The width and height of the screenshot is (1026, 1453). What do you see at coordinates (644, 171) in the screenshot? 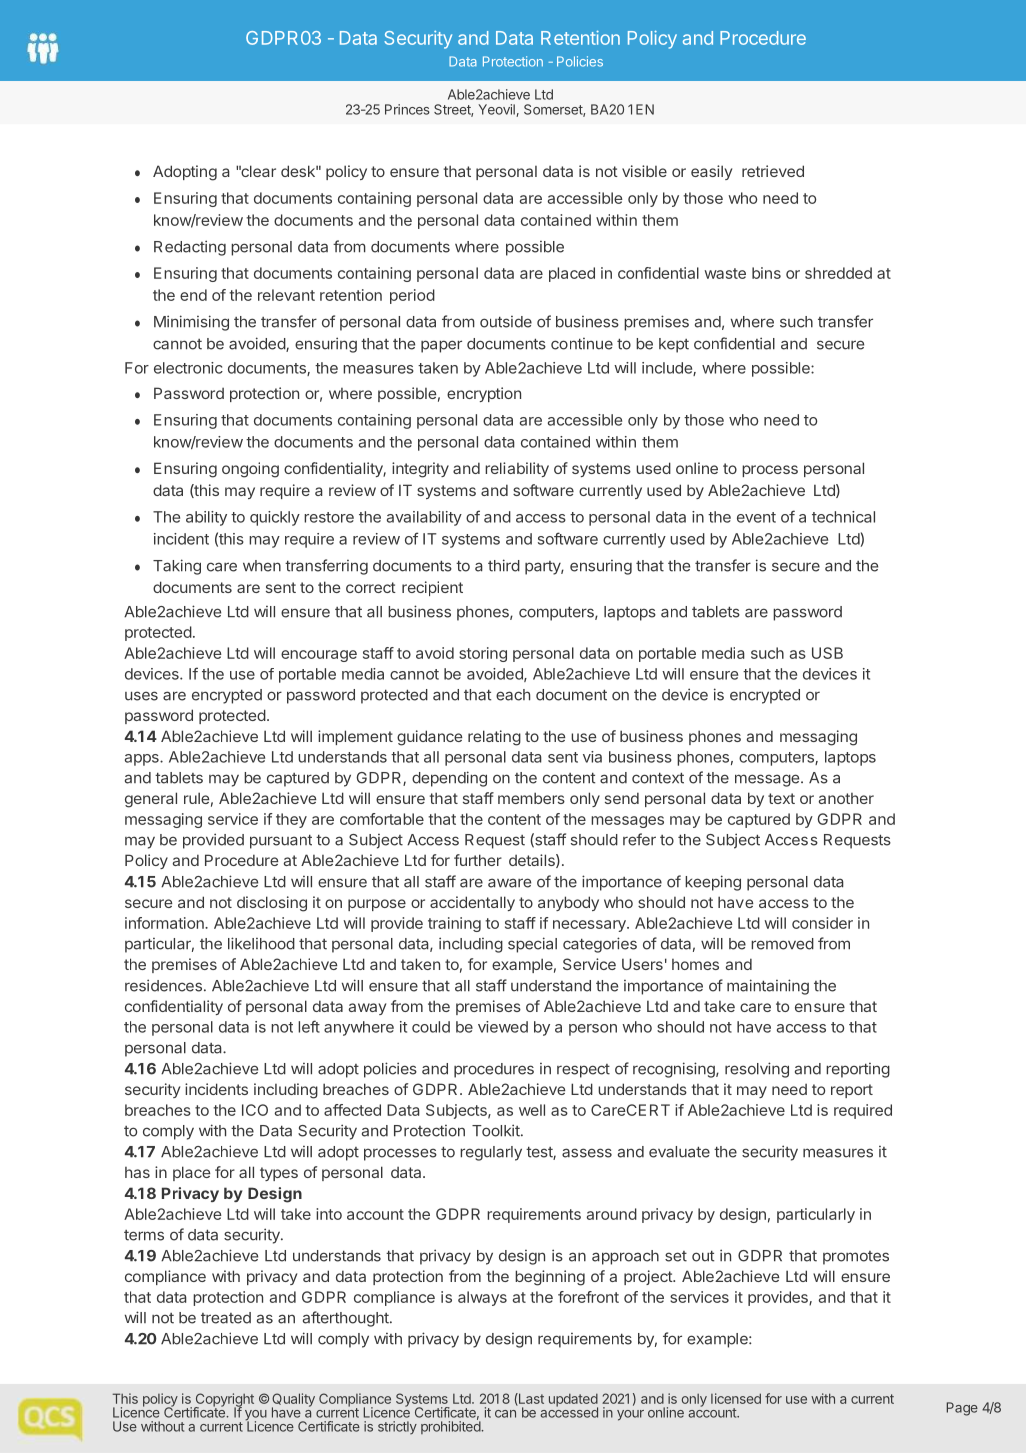
I see `visible` at bounding box center [644, 171].
